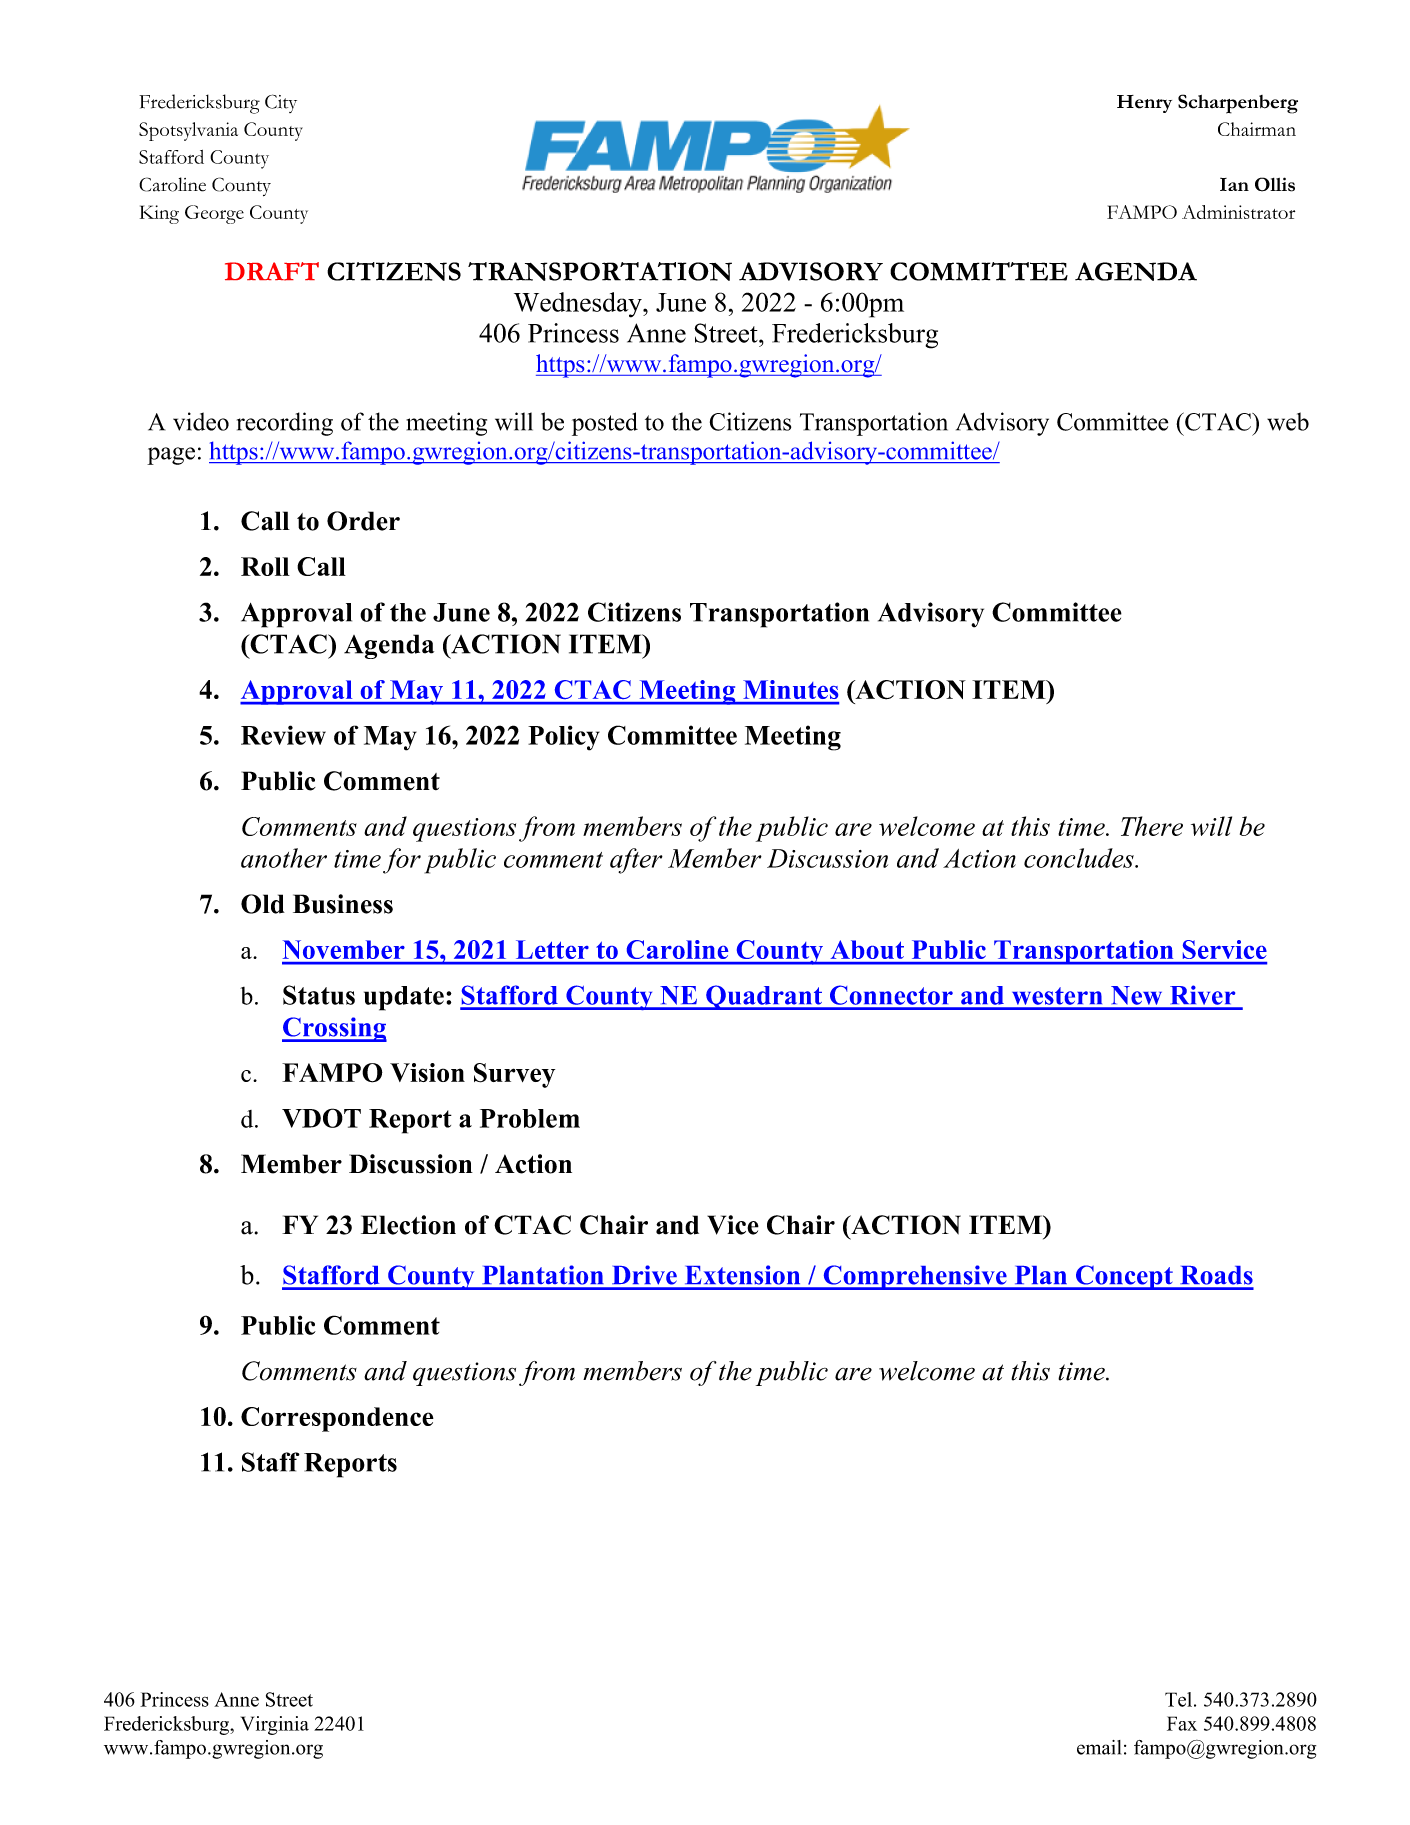  What do you see at coordinates (1099, 1747) in the screenshot?
I see `email` at bounding box center [1099, 1747].
